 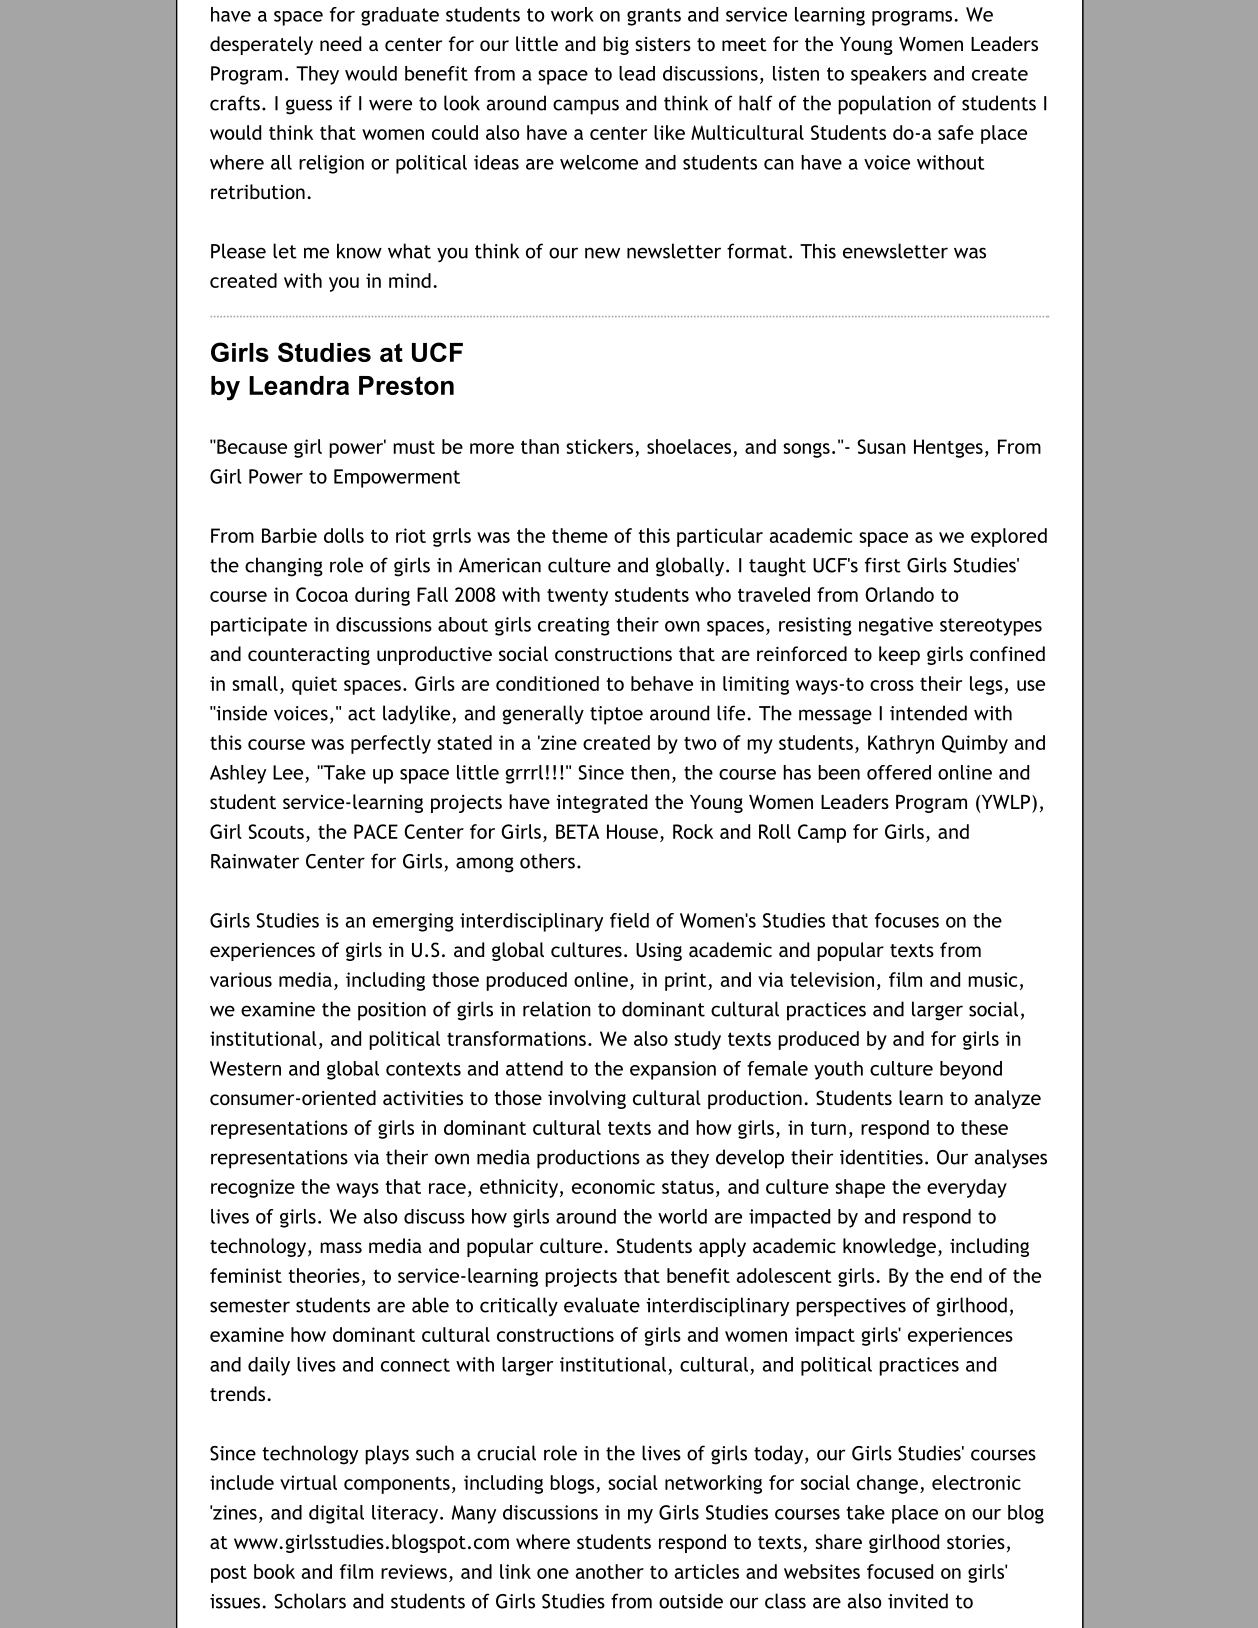 What do you see at coordinates (616, 45) in the screenshot?
I see `big` at bounding box center [616, 45].
